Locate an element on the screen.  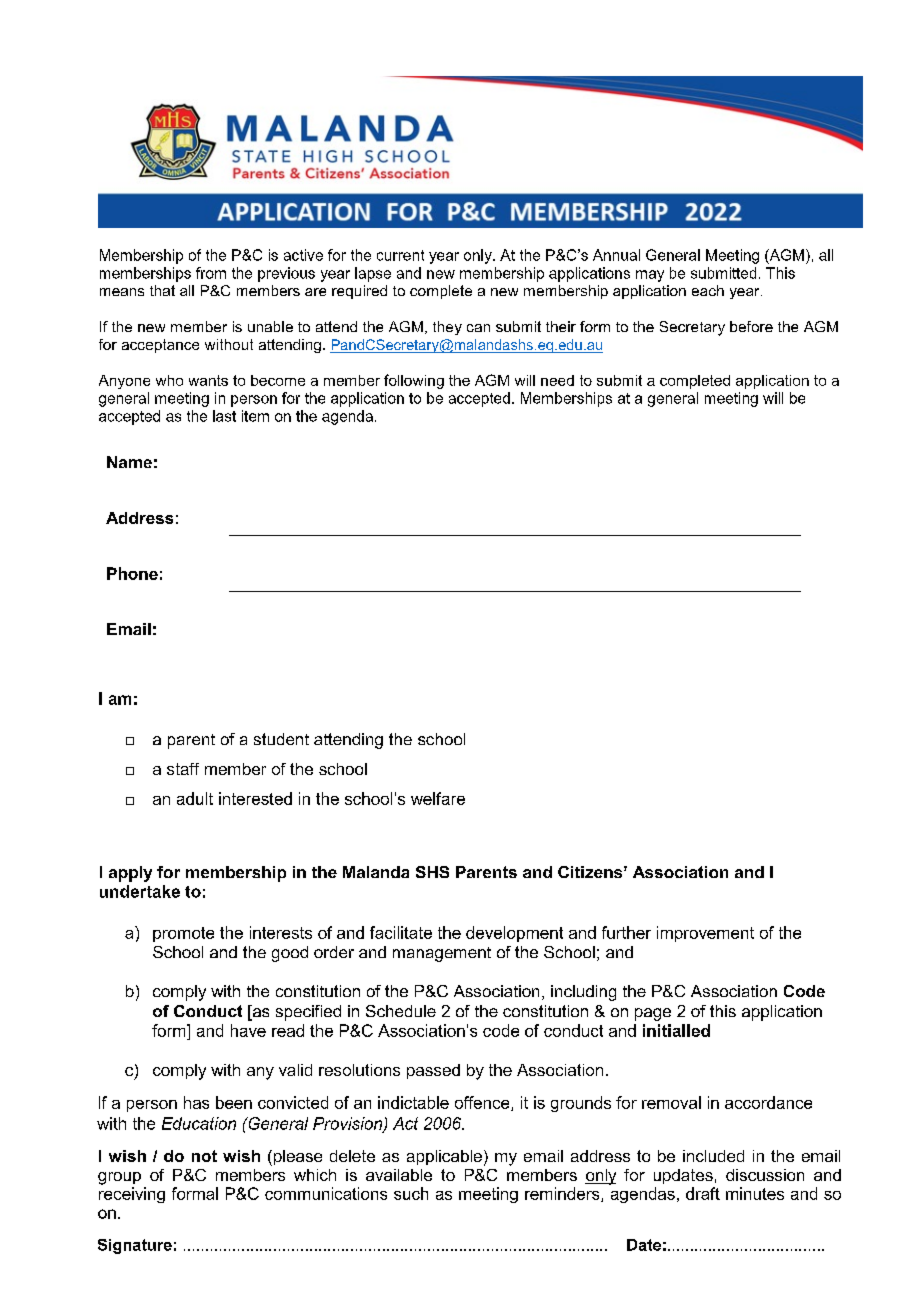
receiving is located at coordinates (132, 1195).
